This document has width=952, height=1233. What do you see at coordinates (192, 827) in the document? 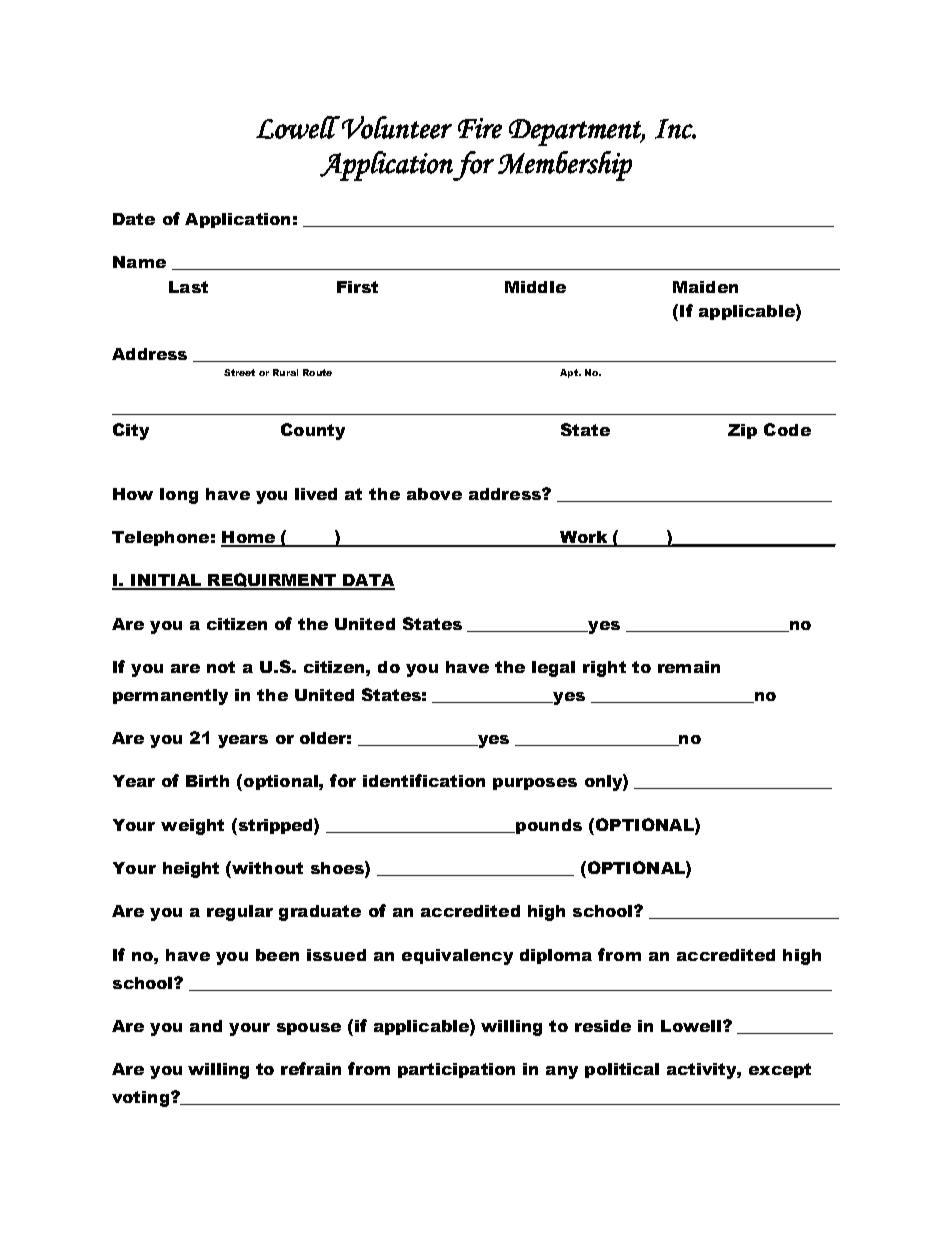
I see `weight` at bounding box center [192, 827].
